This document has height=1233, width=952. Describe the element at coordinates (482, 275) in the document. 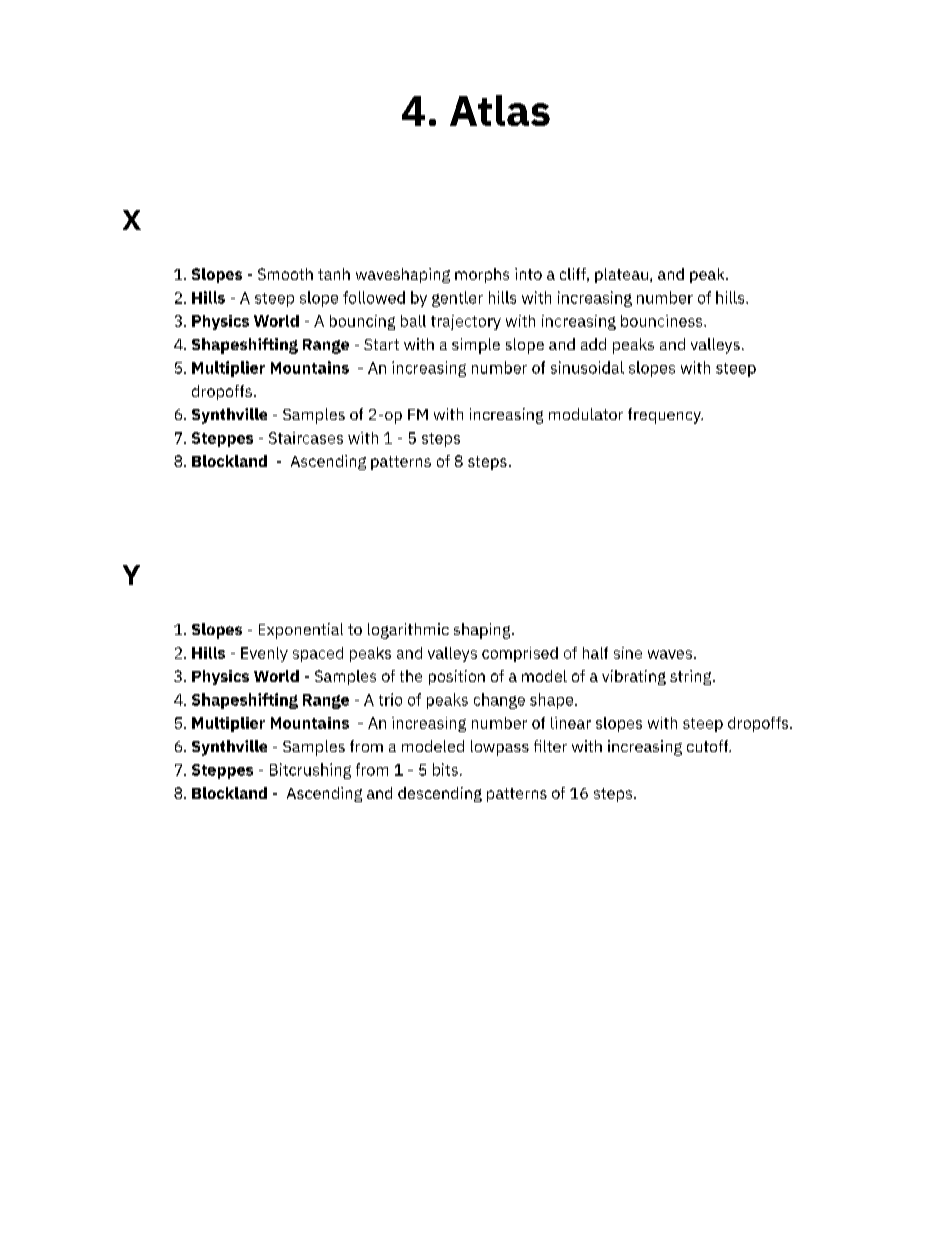

I see `morphs` at that location.
